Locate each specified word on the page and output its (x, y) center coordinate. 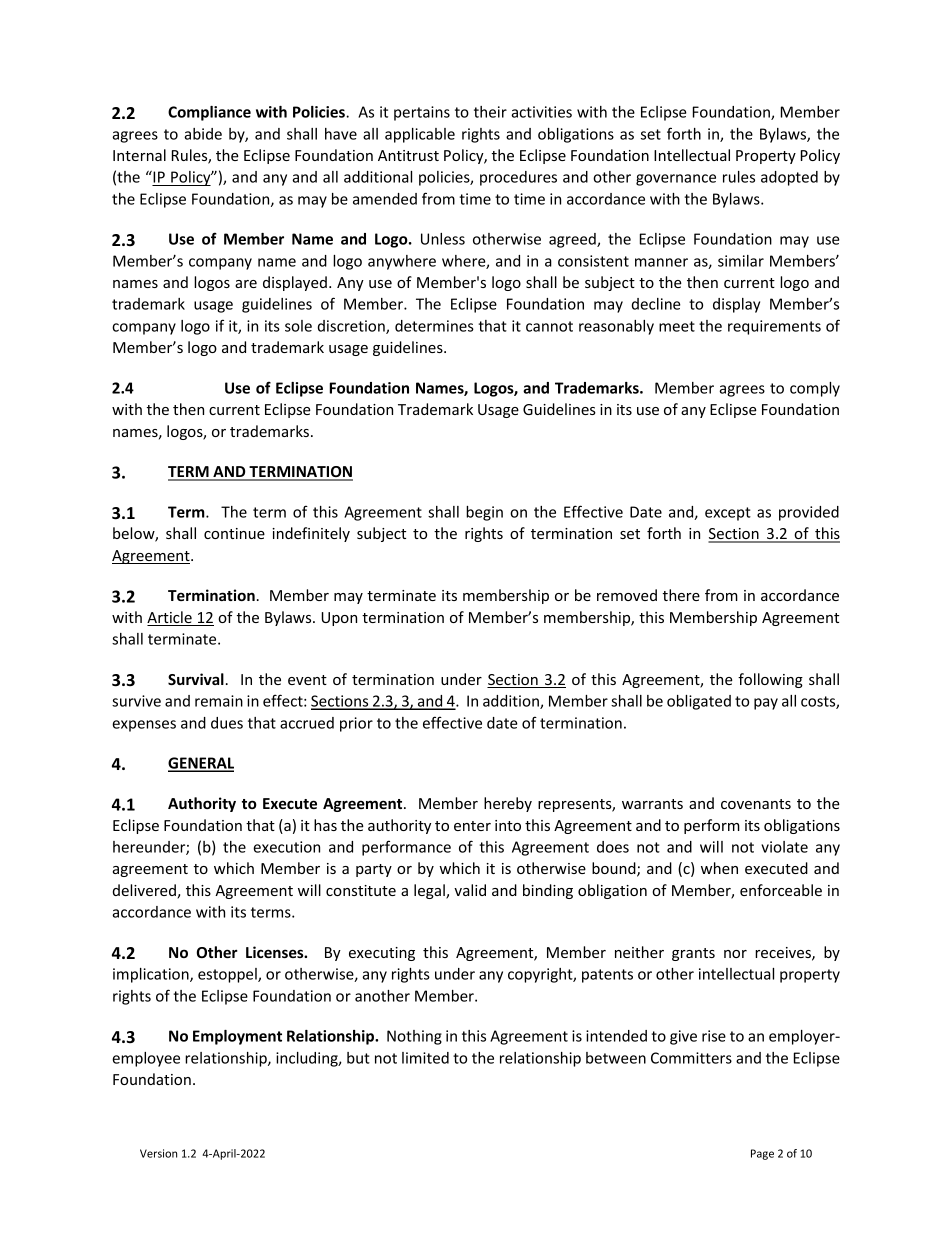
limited (425, 1058)
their (490, 112)
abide (203, 134)
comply (815, 389)
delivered (145, 891)
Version (158, 1153)
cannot (549, 326)
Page (762, 1154)
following (770, 680)
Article (170, 618)
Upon (339, 619)
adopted (789, 178)
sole (298, 326)
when (719, 868)
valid (470, 890)
